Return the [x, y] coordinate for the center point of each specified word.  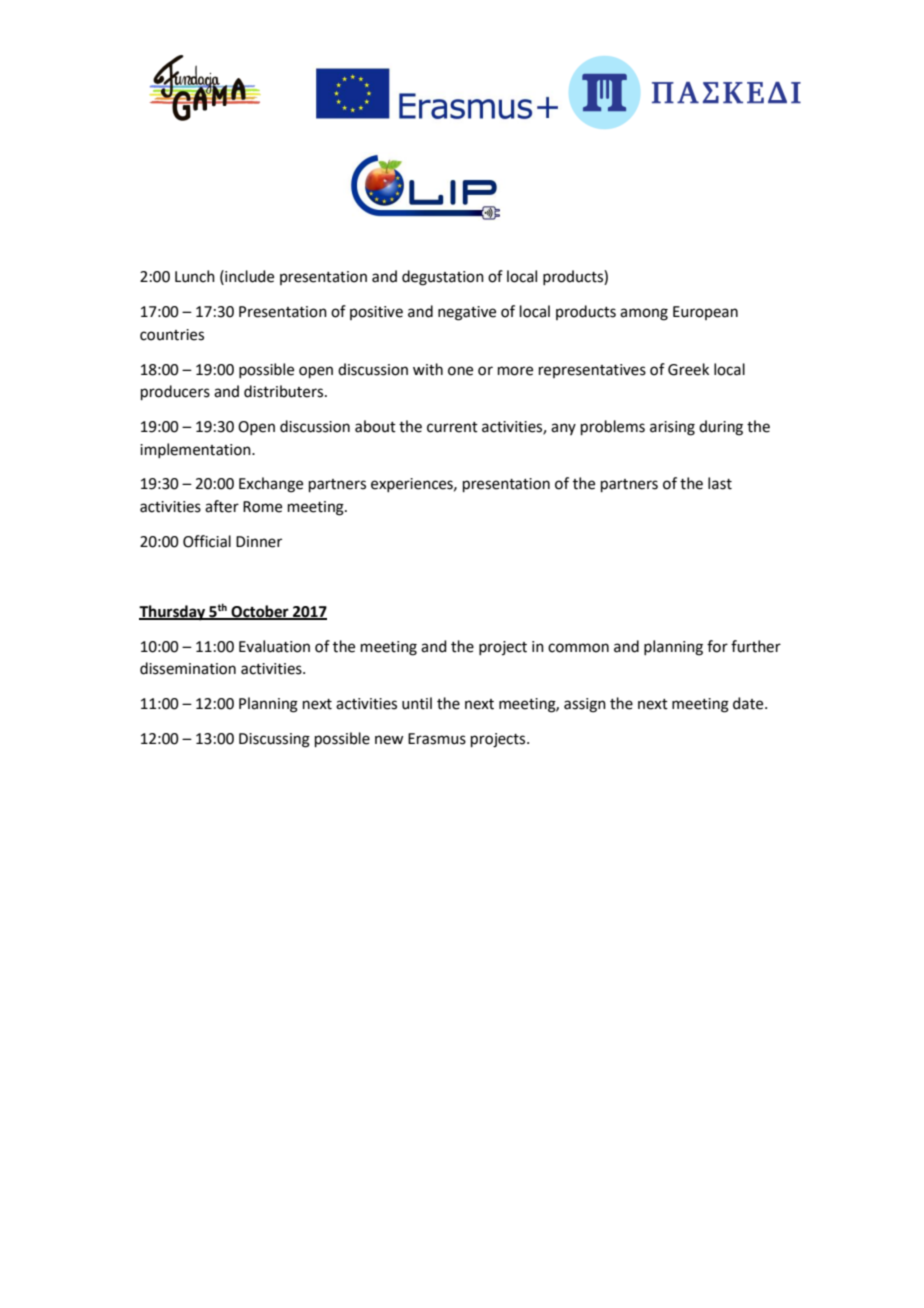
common [578, 648]
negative [467, 313]
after [222, 506]
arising [672, 428]
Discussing [274, 740]
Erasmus [437, 739]
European [705, 313]
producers [175, 392]
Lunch [195, 276]
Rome [262, 507]
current [452, 427]
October [260, 612]
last [720, 483]
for [717, 646]
